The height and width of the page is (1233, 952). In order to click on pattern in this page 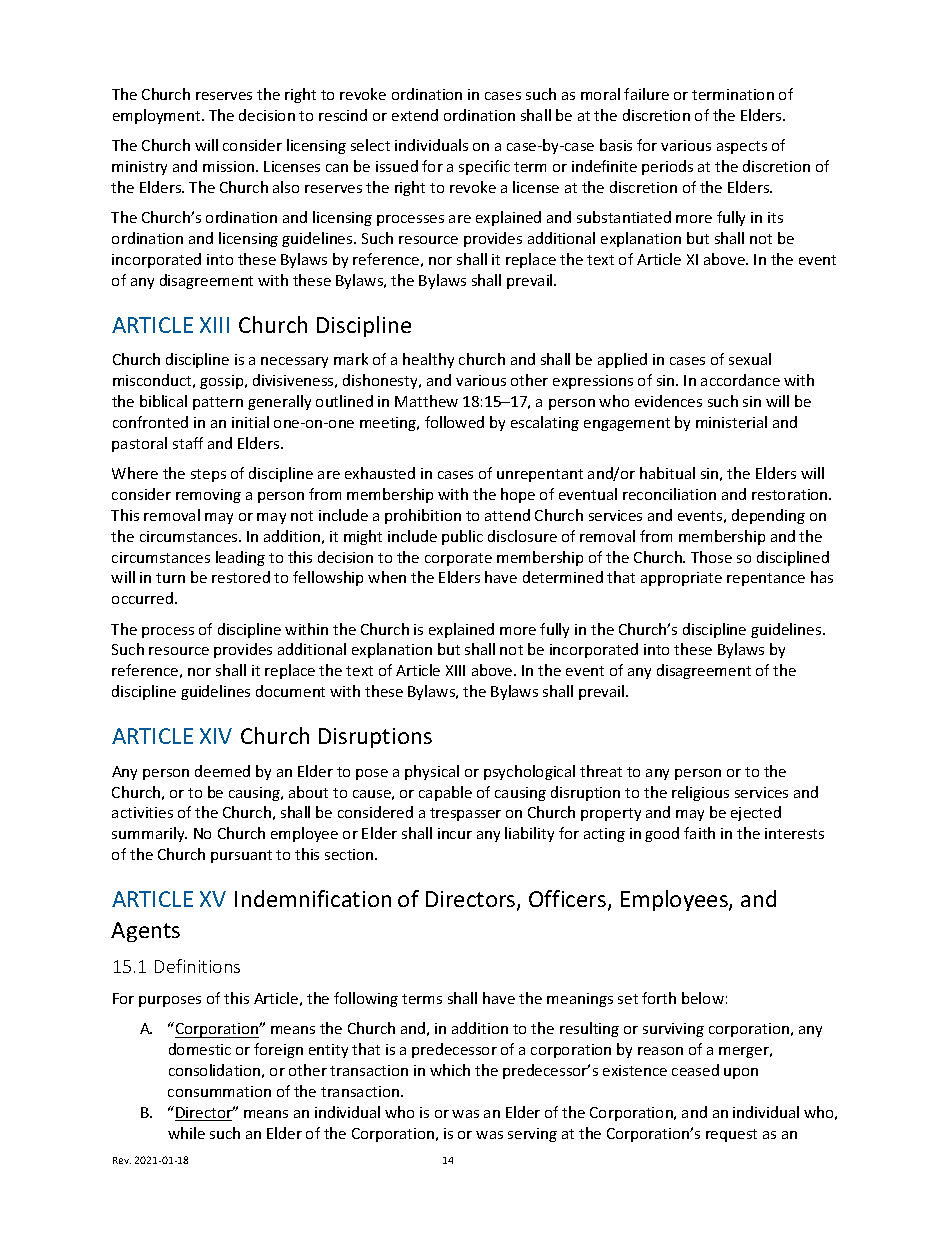, I will do `click(218, 403)`.
